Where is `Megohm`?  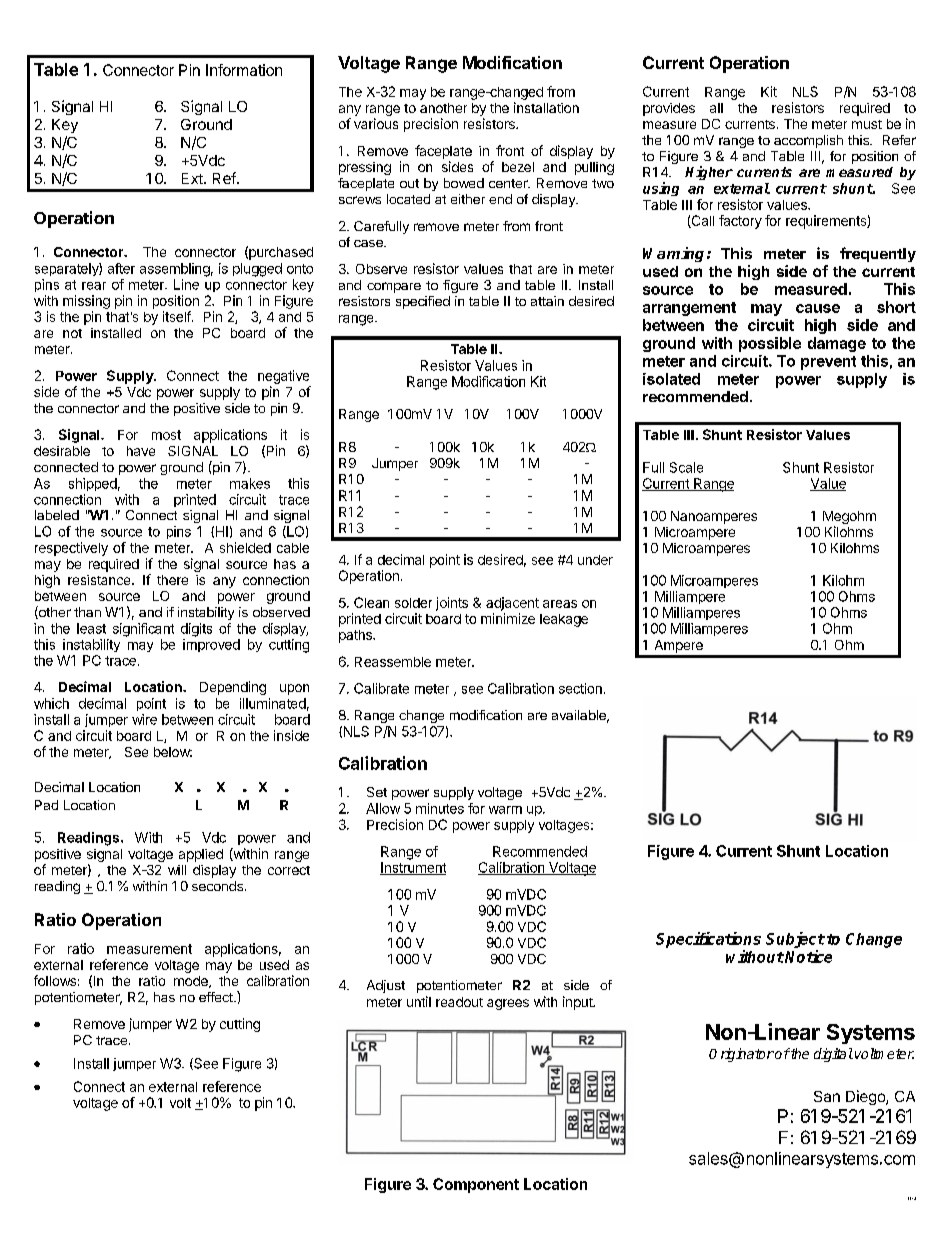
Megohm is located at coordinates (849, 517).
